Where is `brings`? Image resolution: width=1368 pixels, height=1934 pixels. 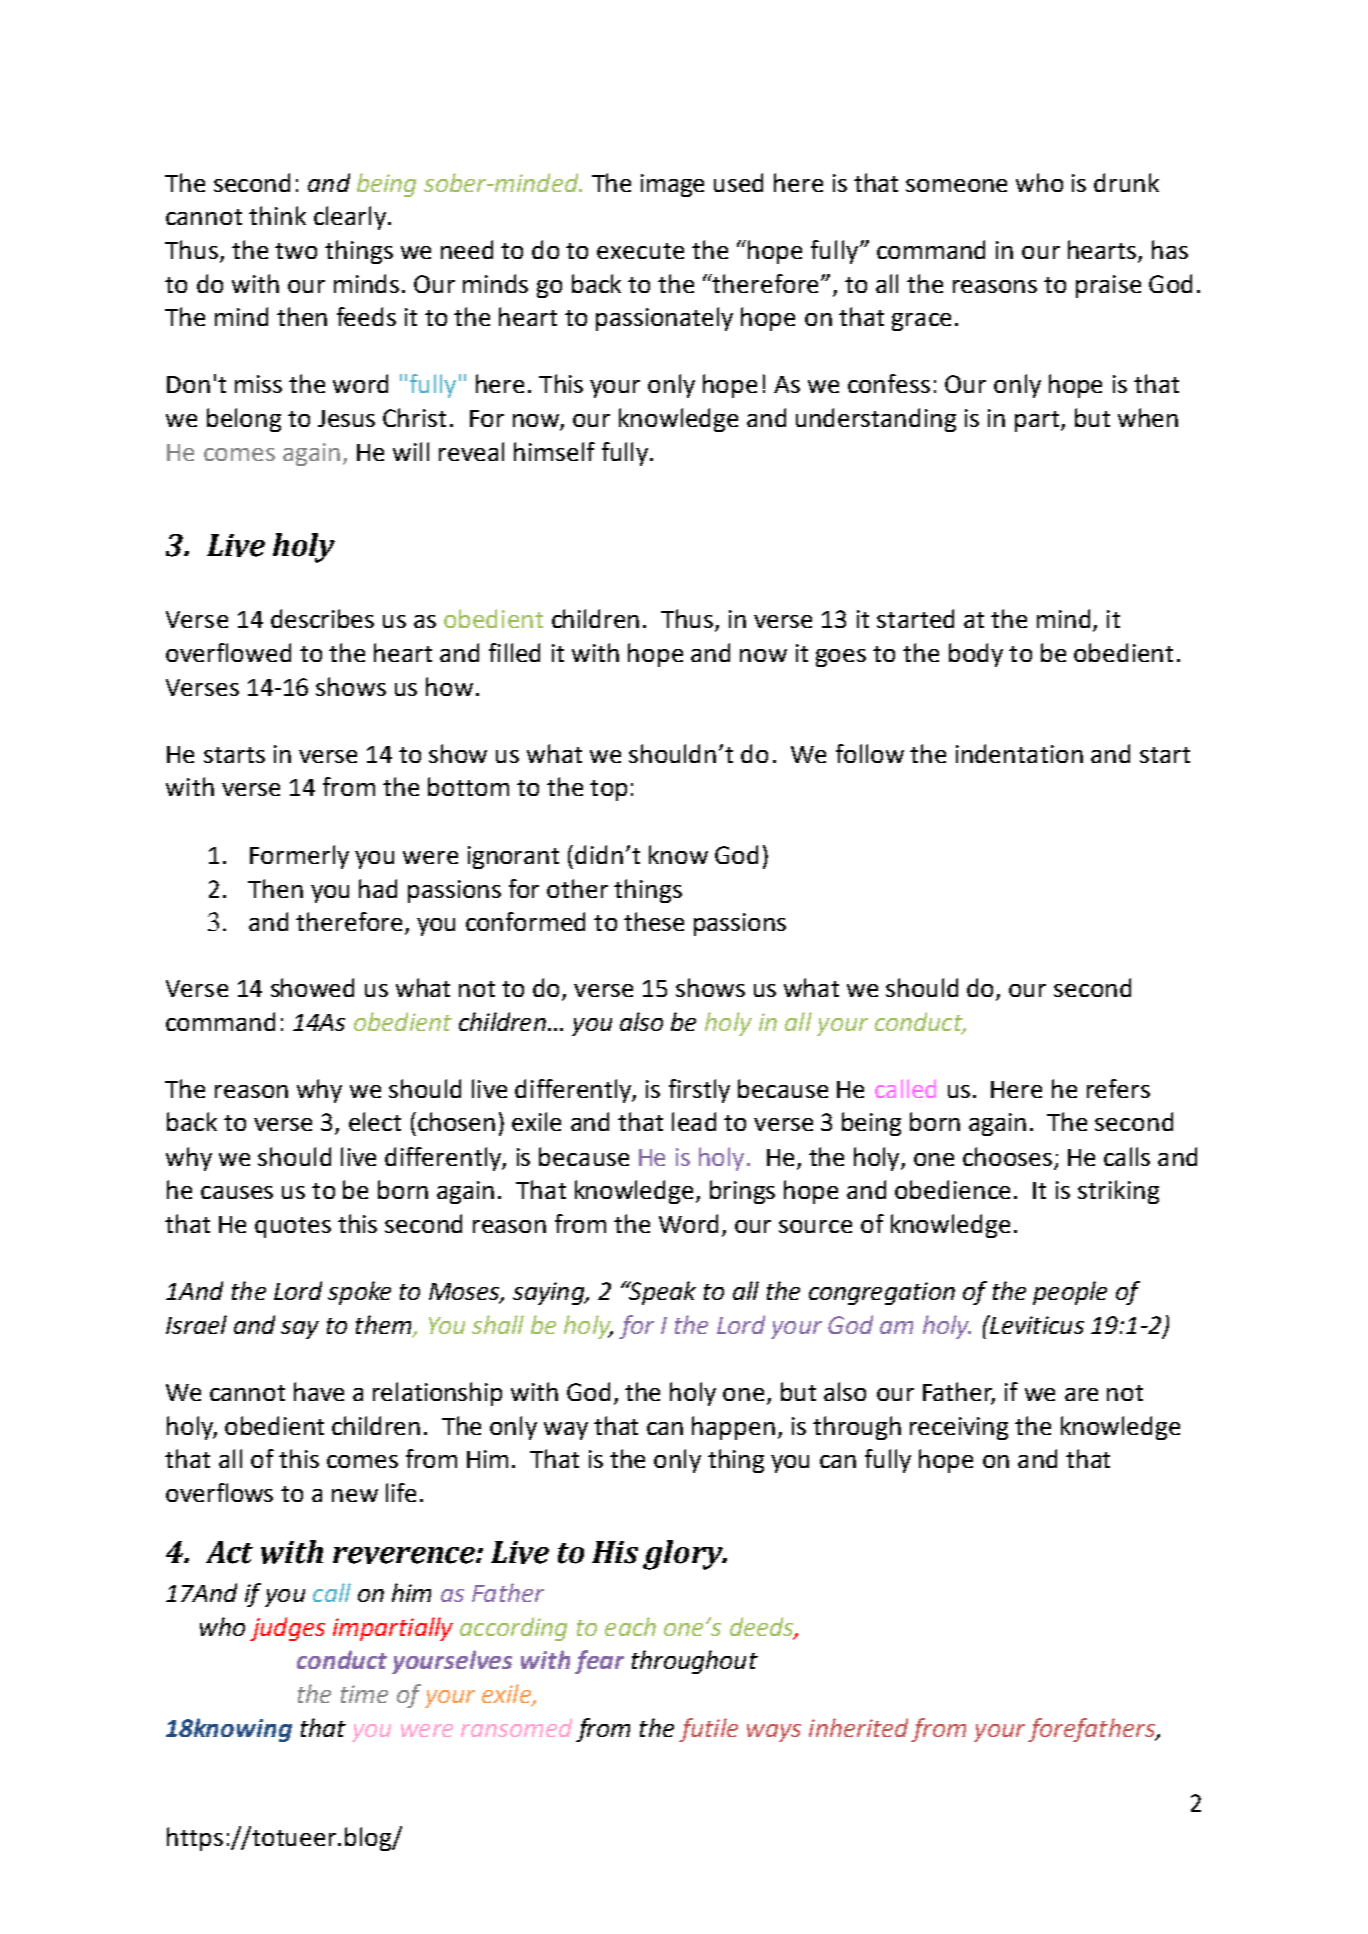 brings is located at coordinates (742, 1192).
